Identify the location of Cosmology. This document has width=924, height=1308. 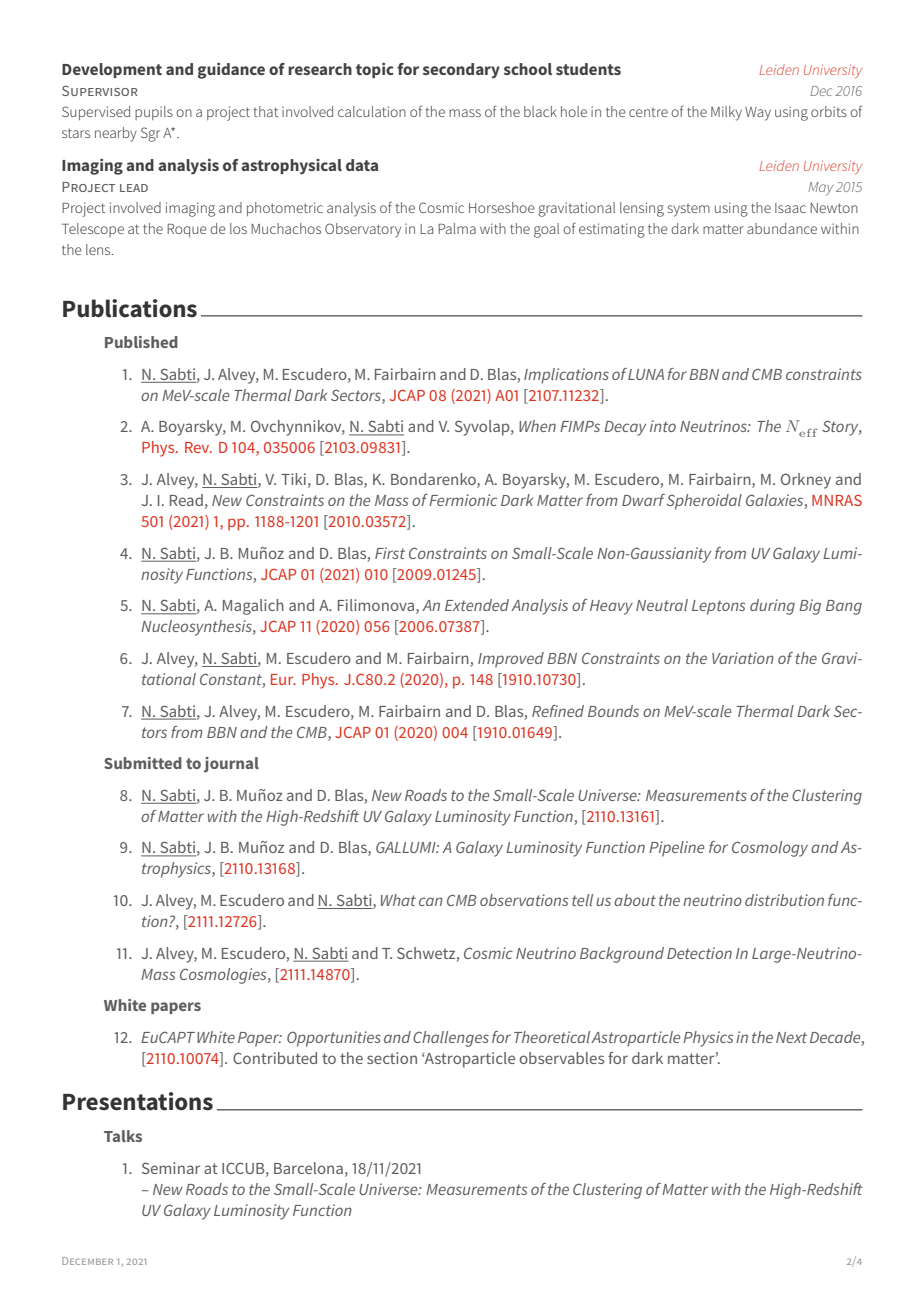
(770, 849).
